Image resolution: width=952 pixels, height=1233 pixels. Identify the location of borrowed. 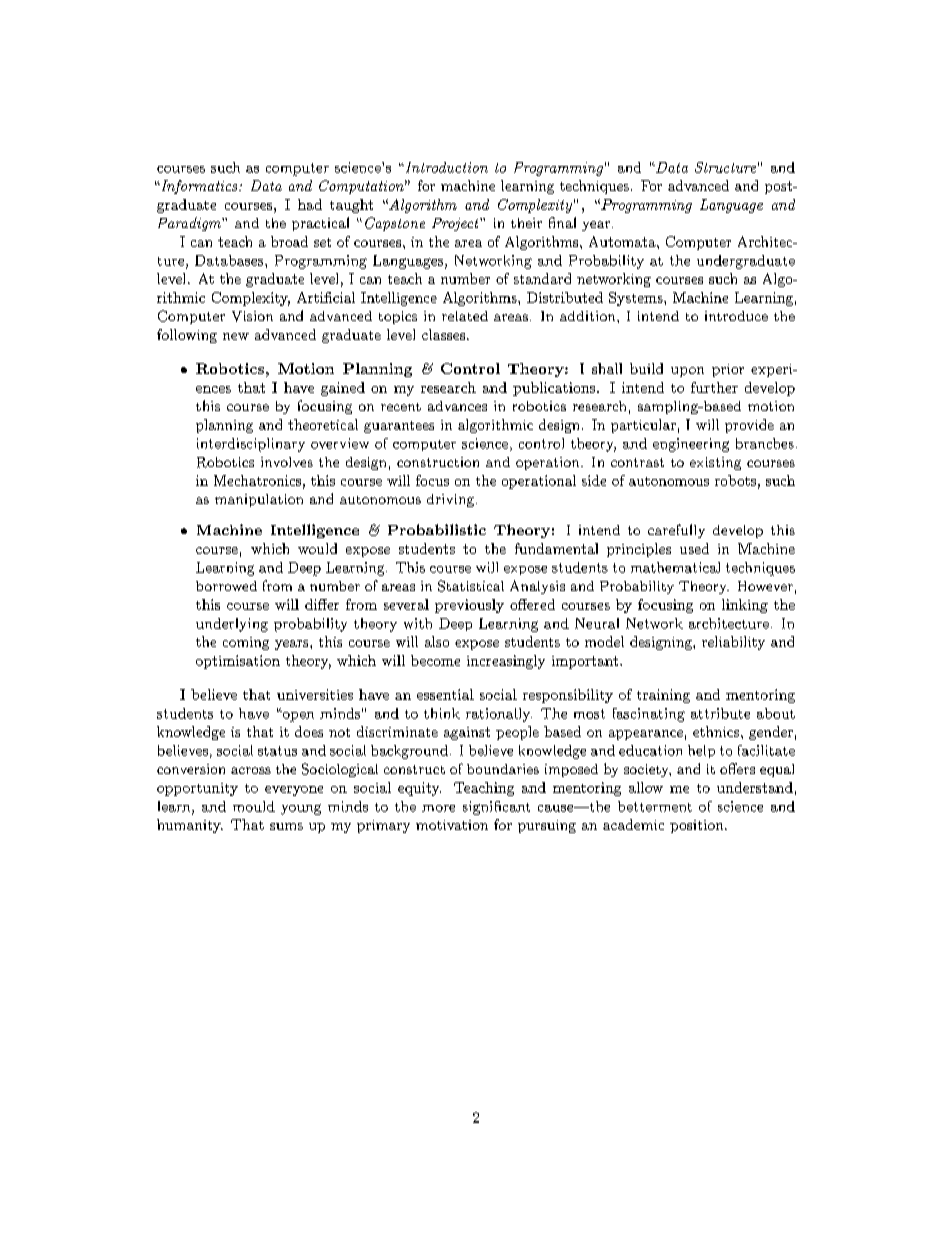
(226, 586).
